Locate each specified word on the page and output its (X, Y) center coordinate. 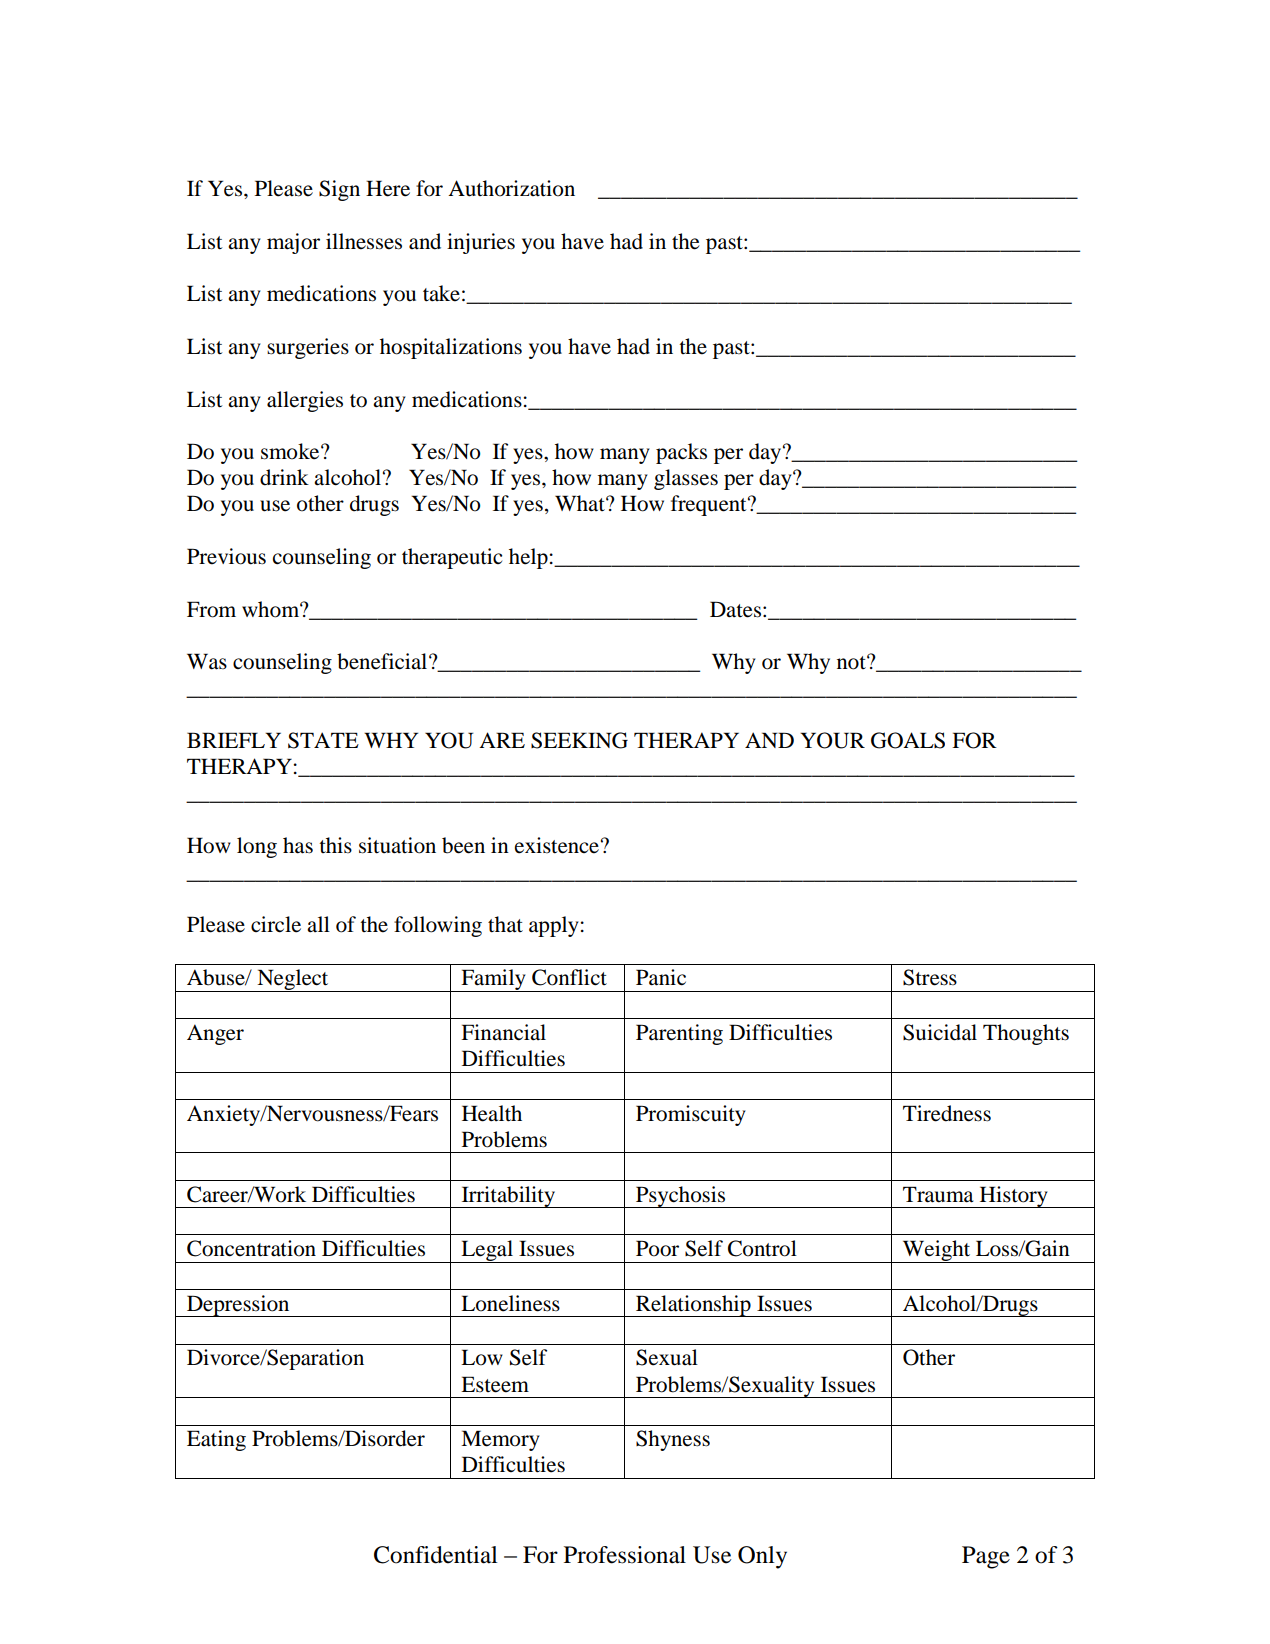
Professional (625, 1555)
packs (681, 453)
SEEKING (579, 740)
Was (207, 661)
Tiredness (947, 1113)
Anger (215, 1034)
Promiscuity (691, 1115)
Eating (216, 1440)
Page (986, 1557)
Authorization (511, 188)
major (293, 243)
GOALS (908, 740)
